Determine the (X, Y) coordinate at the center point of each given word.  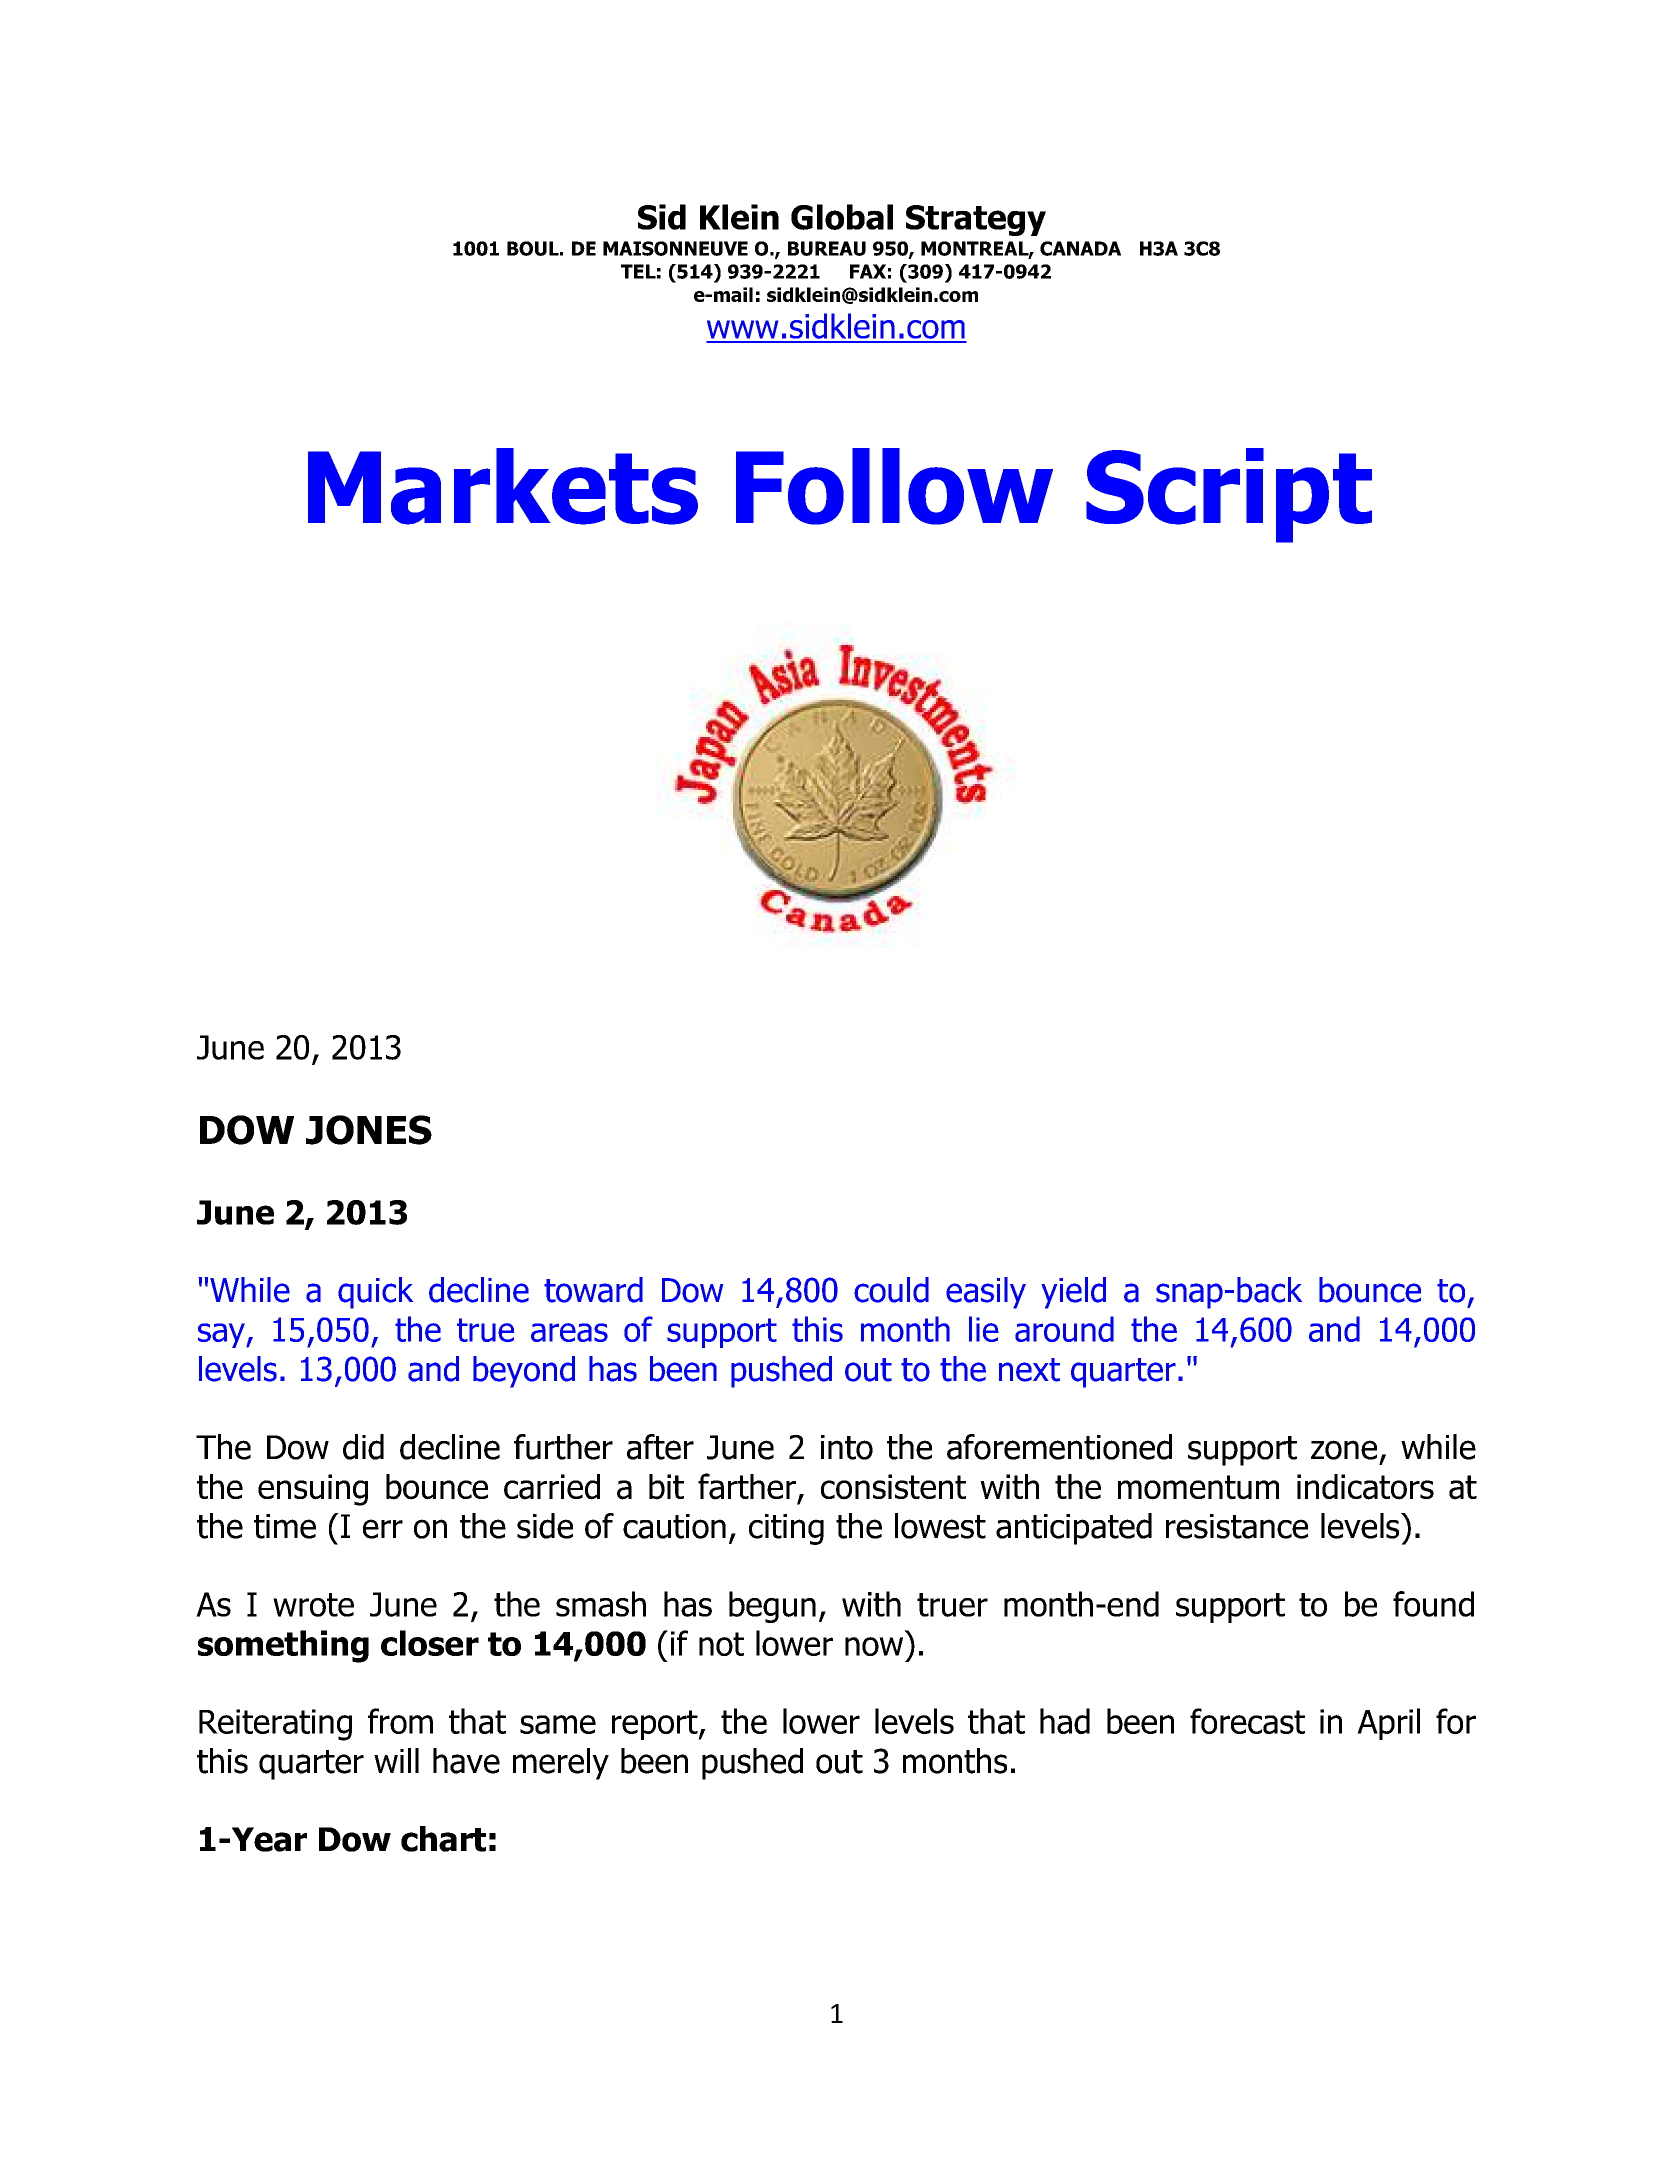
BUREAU (827, 248)
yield (1073, 1293)
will (396, 1760)
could (891, 1290)
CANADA (1080, 248)
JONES (369, 1130)
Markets (503, 486)
